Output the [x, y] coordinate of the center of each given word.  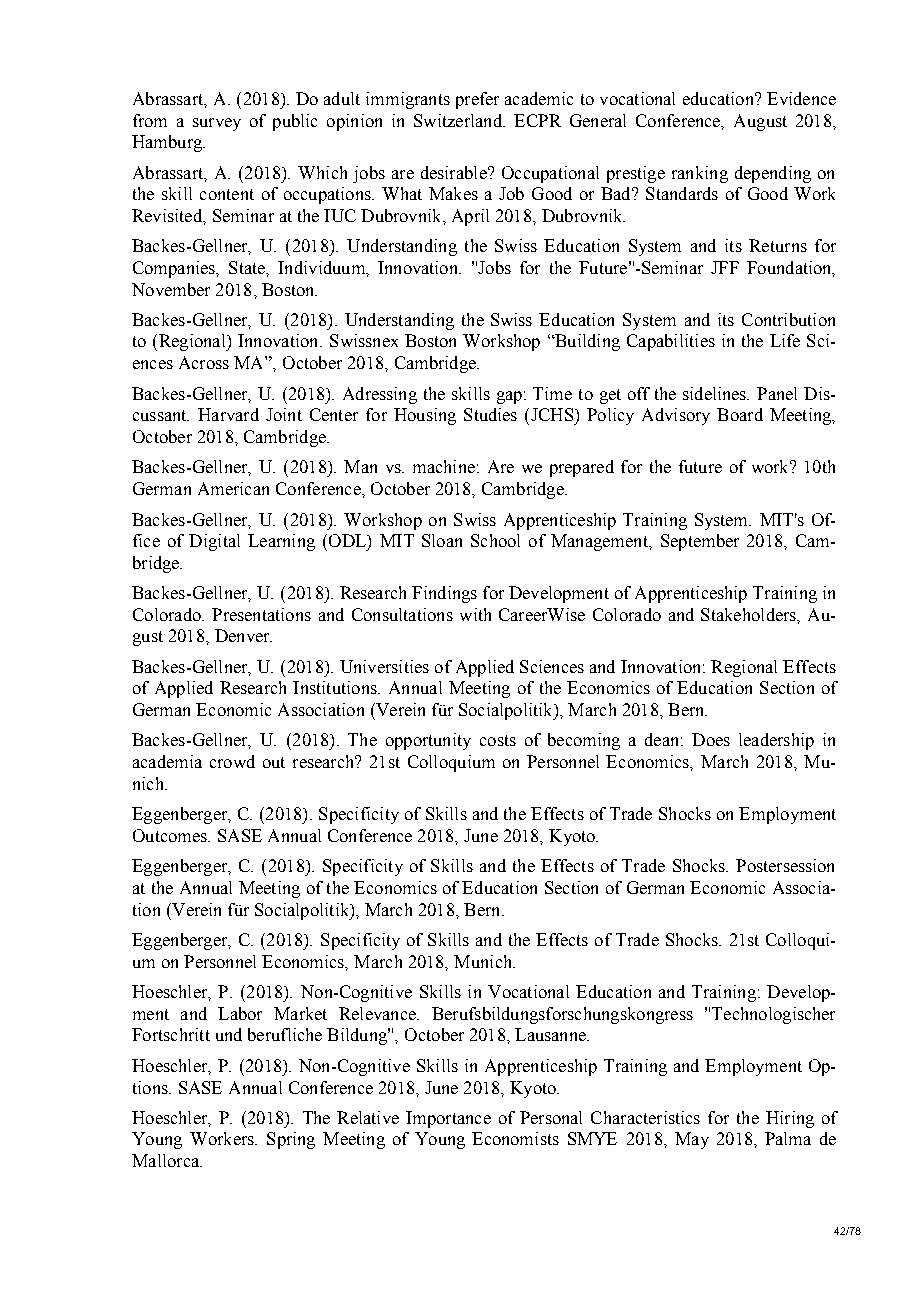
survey [217, 124]
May [692, 1140]
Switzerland [459, 120]
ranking [700, 174]
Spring [291, 1140]
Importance [448, 1119]
